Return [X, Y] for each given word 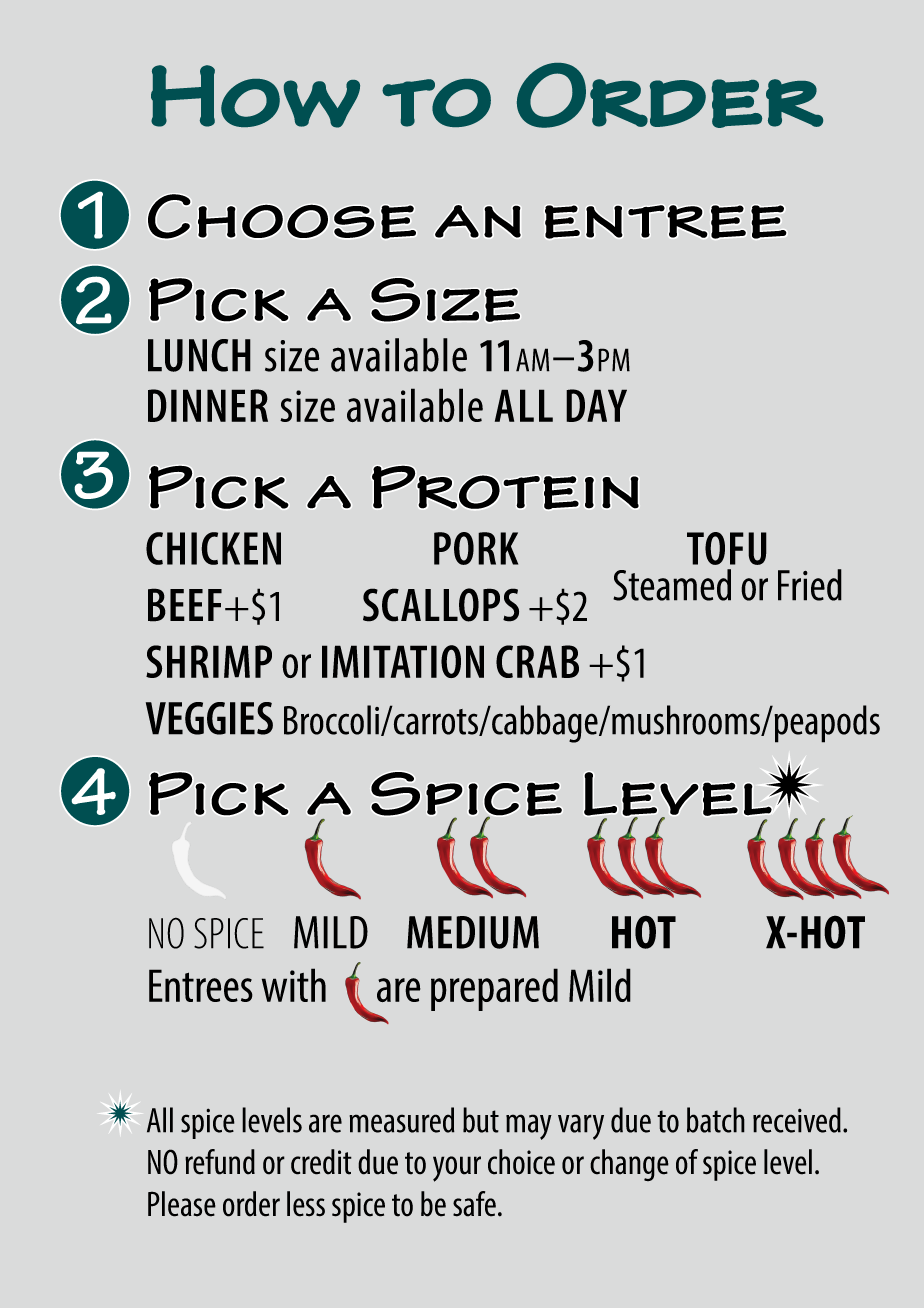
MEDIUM [473, 932]
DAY [596, 405]
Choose [282, 216]
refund [220, 1162]
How [255, 96]
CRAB [537, 661]
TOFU [727, 548]
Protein [505, 488]
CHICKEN [213, 548]
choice [521, 1162]
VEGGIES [209, 718]
